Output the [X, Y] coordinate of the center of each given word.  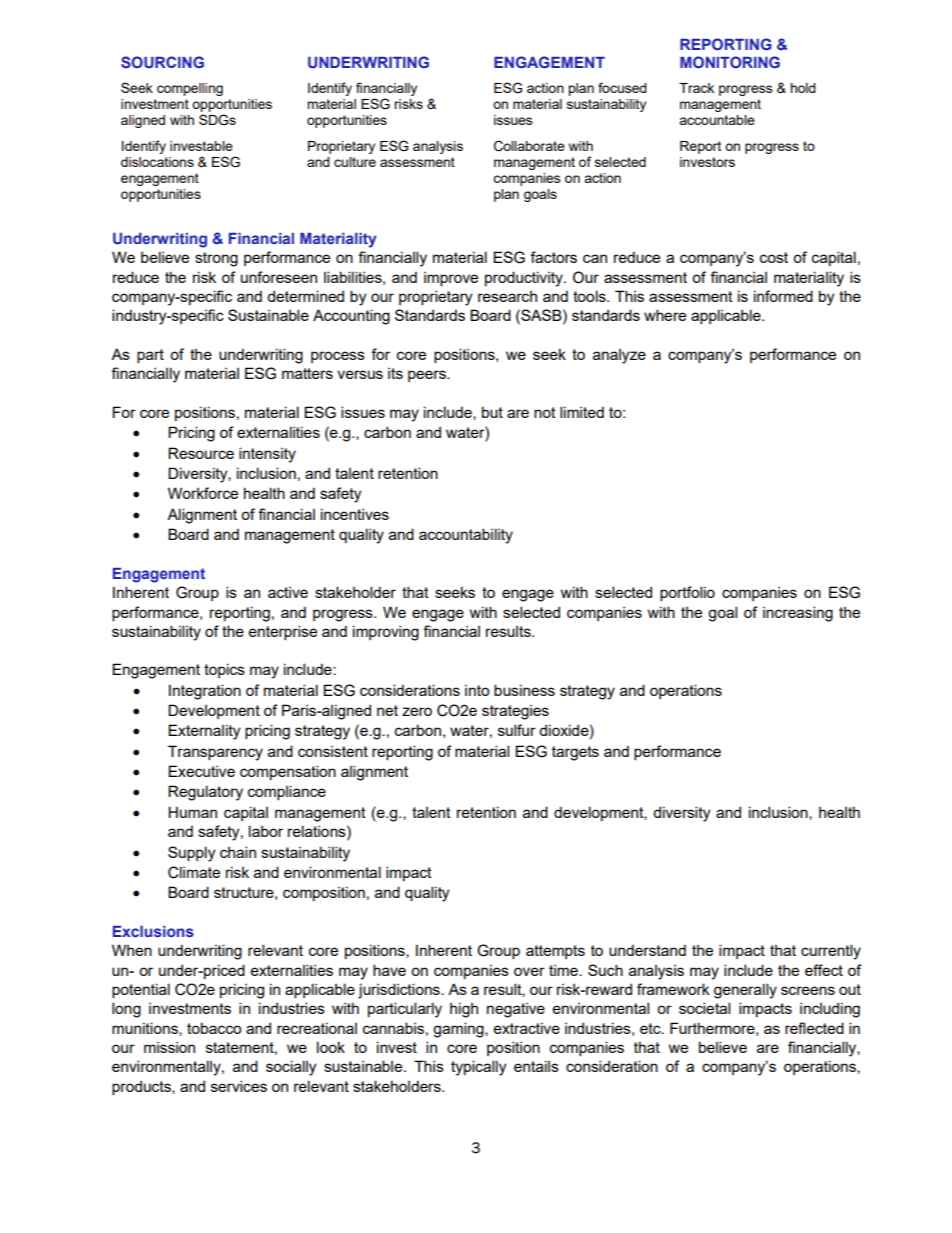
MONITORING [730, 62]
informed [783, 296]
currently [831, 952]
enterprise [283, 632]
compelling [190, 89]
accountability [466, 536]
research [507, 296]
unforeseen [279, 277]
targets [575, 753]
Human [192, 812]
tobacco [214, 1028]
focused [622, 87]
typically [478, 1068]
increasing [798, 614]
